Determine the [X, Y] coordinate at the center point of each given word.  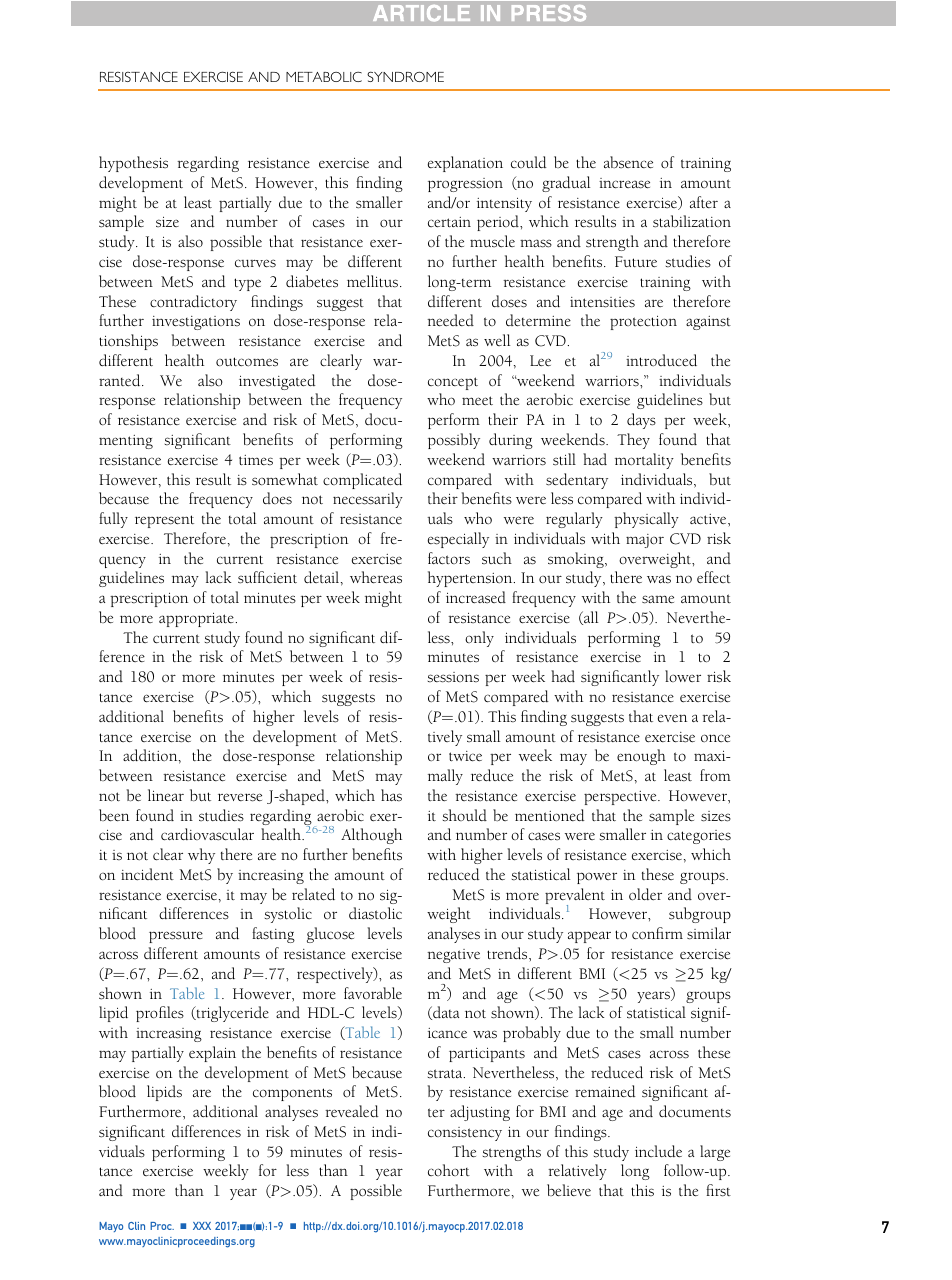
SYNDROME [405, 77]
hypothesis [133, 164]
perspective [621, 798]
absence [628, 162]
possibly [454, 441]
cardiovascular [207, 834]
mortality [644, 461]
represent [164, 521]
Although [371, 836]
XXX [202, 1226]
